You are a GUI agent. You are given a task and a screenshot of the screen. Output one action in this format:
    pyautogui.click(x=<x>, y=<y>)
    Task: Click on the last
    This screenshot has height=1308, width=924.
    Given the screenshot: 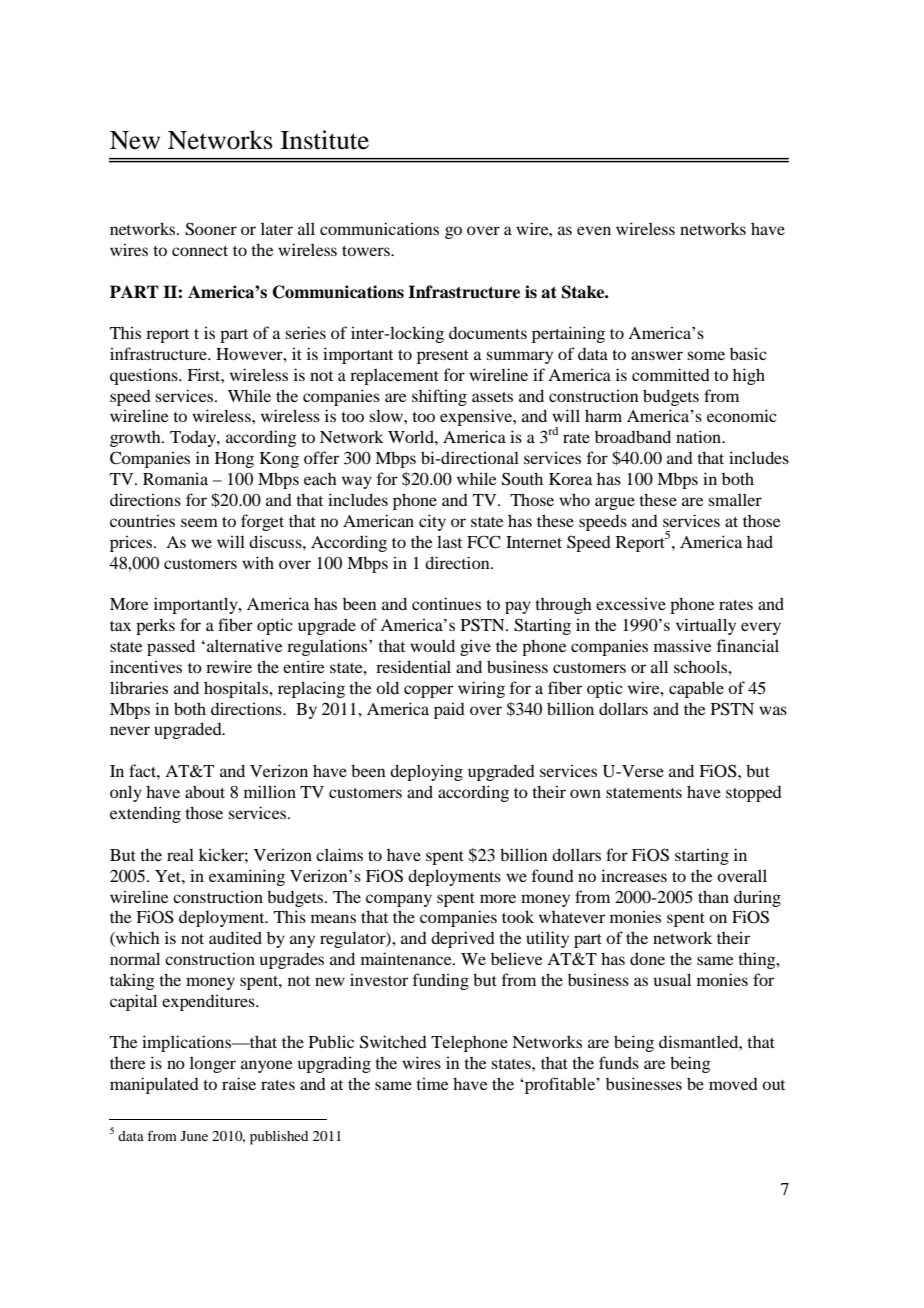 What is the action you would take?
    pyautogui.click(x=449, y=541)
